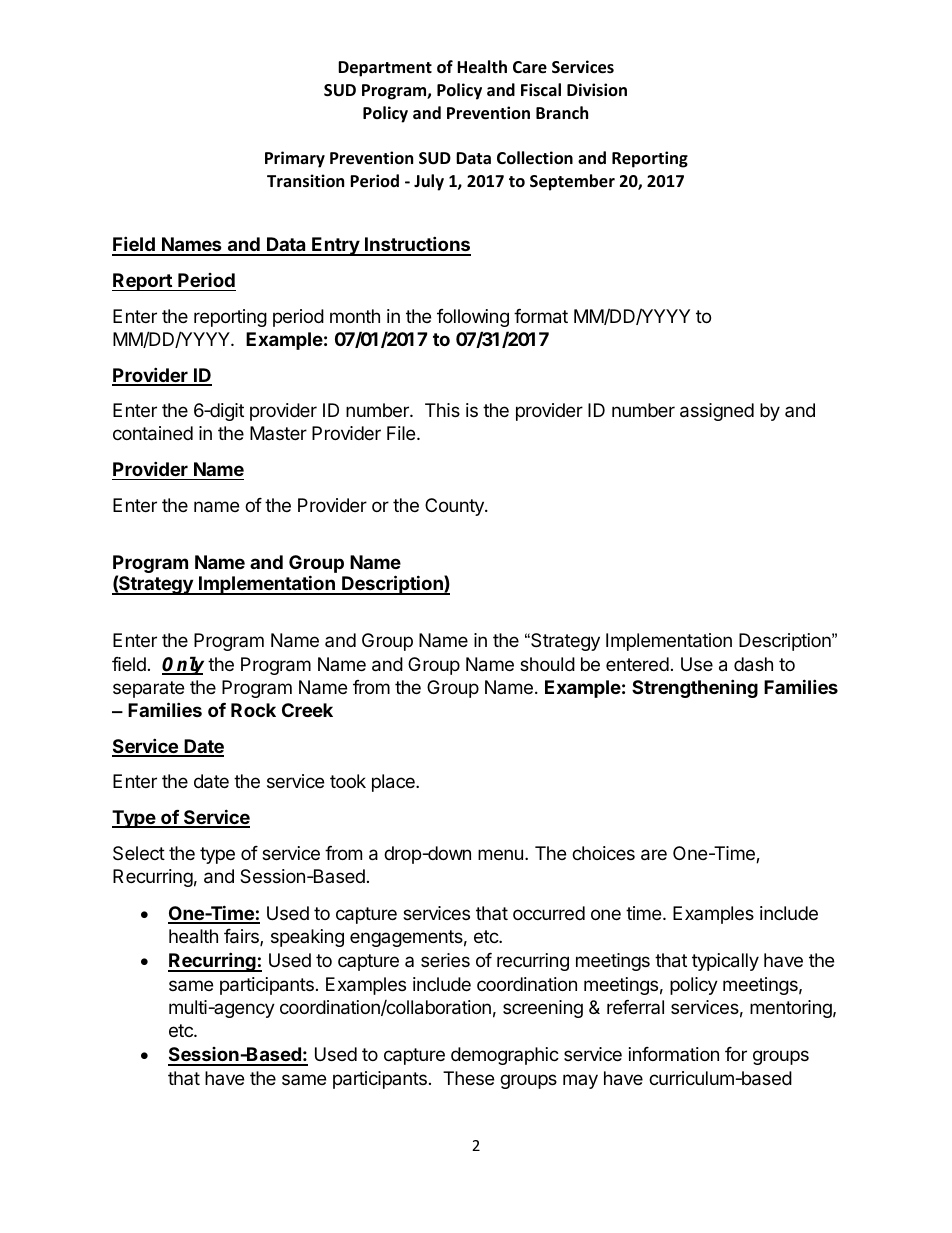 Image resolution: width=952 pixels, height=1233 pixels. Describe the element at coordinates (455, 507) in the screenshot. I see `County` at that location.
